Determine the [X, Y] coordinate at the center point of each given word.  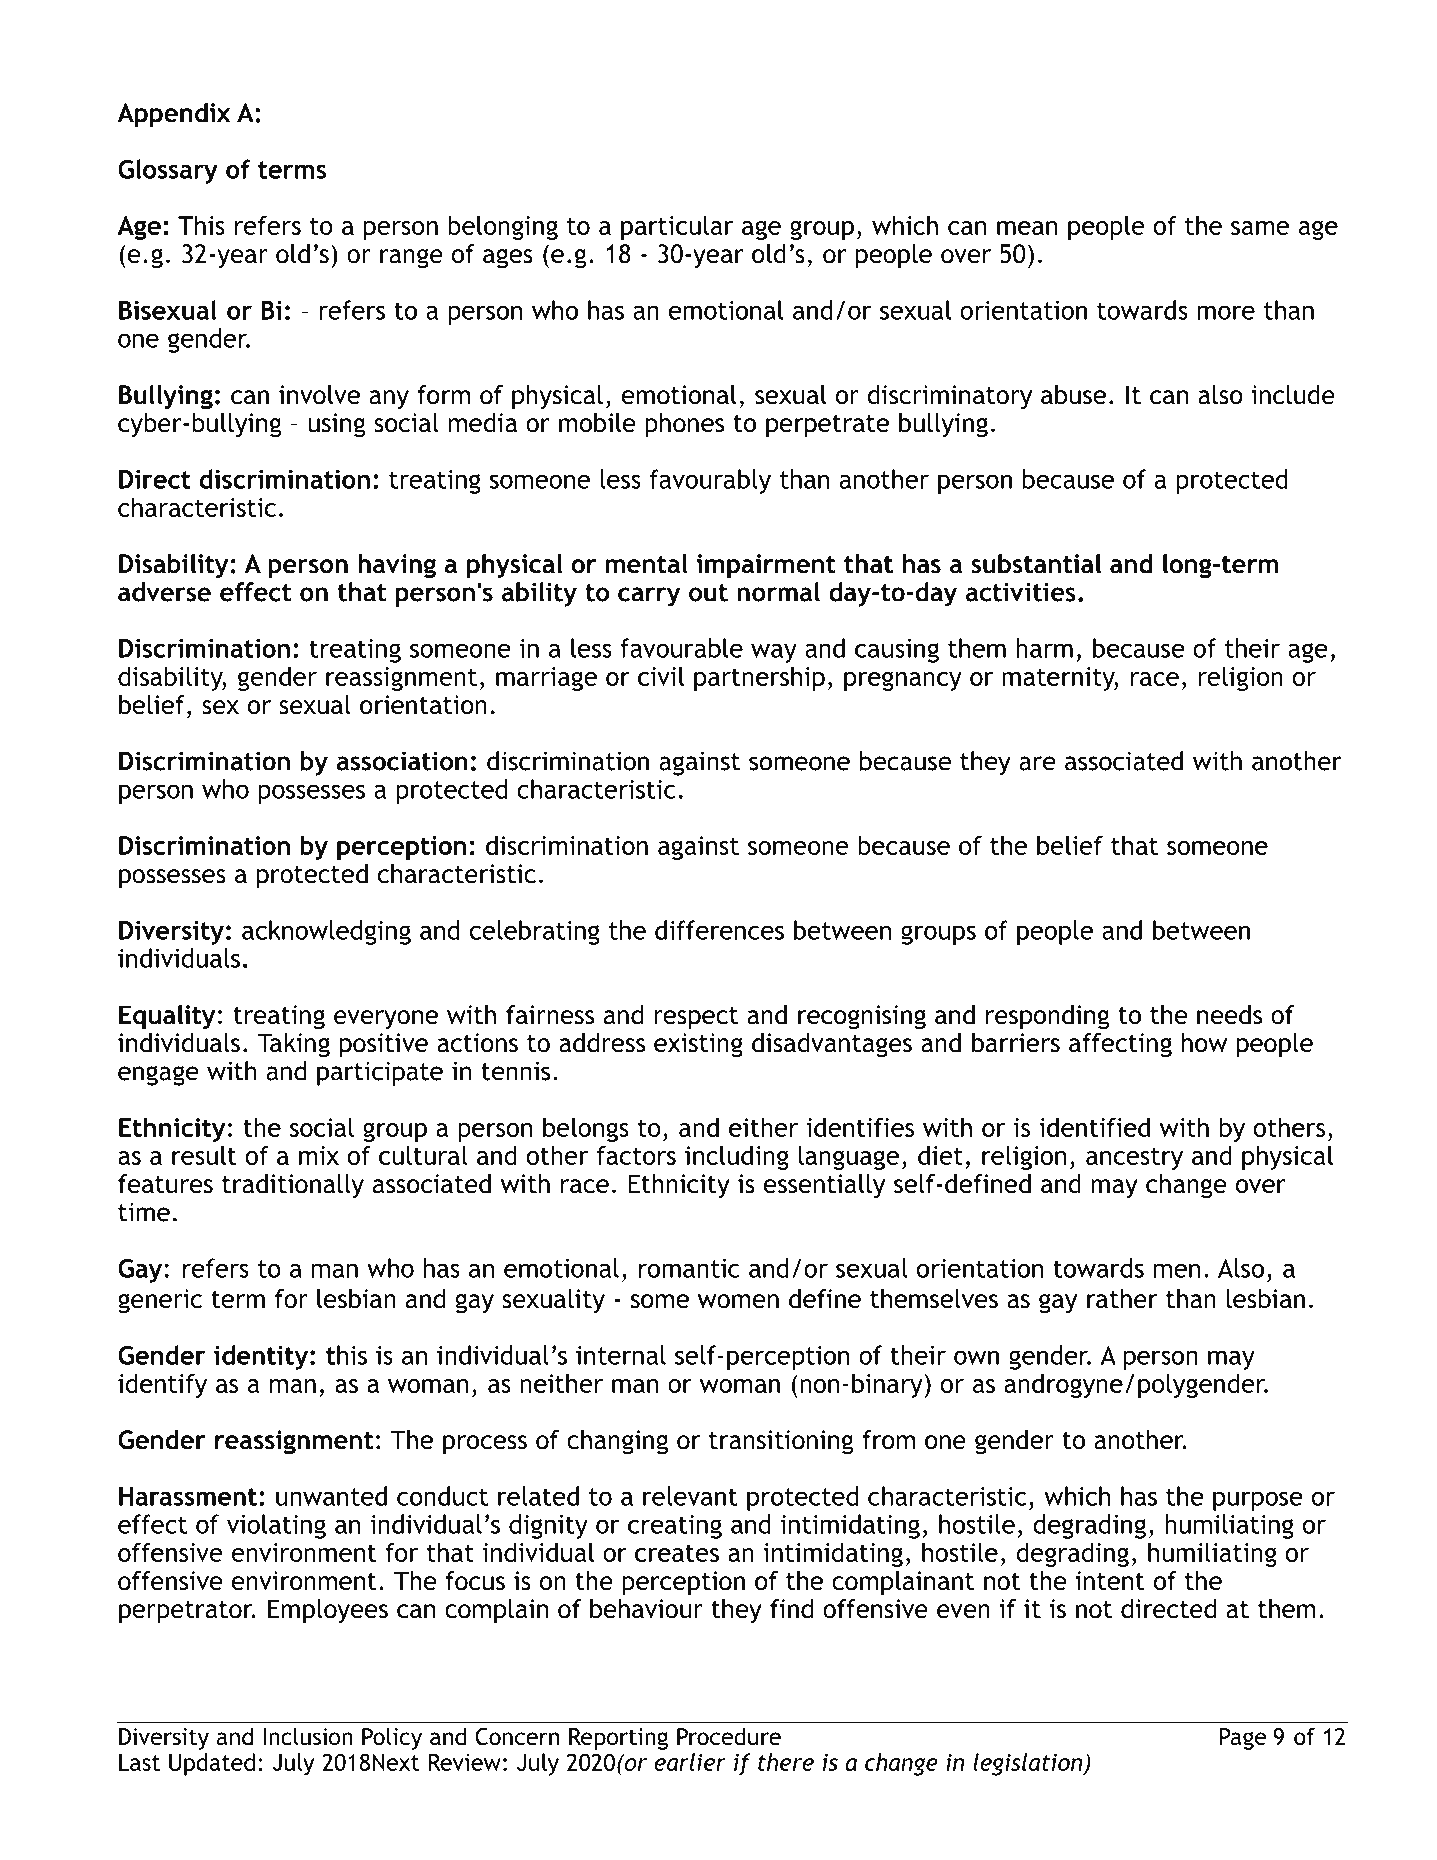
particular [677, 227]
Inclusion [308, 1736]
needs [1229, 1015]
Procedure [729, 1736]
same [1260, 228]
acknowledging [326, 932]
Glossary [168, 171]
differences [719, 930]
